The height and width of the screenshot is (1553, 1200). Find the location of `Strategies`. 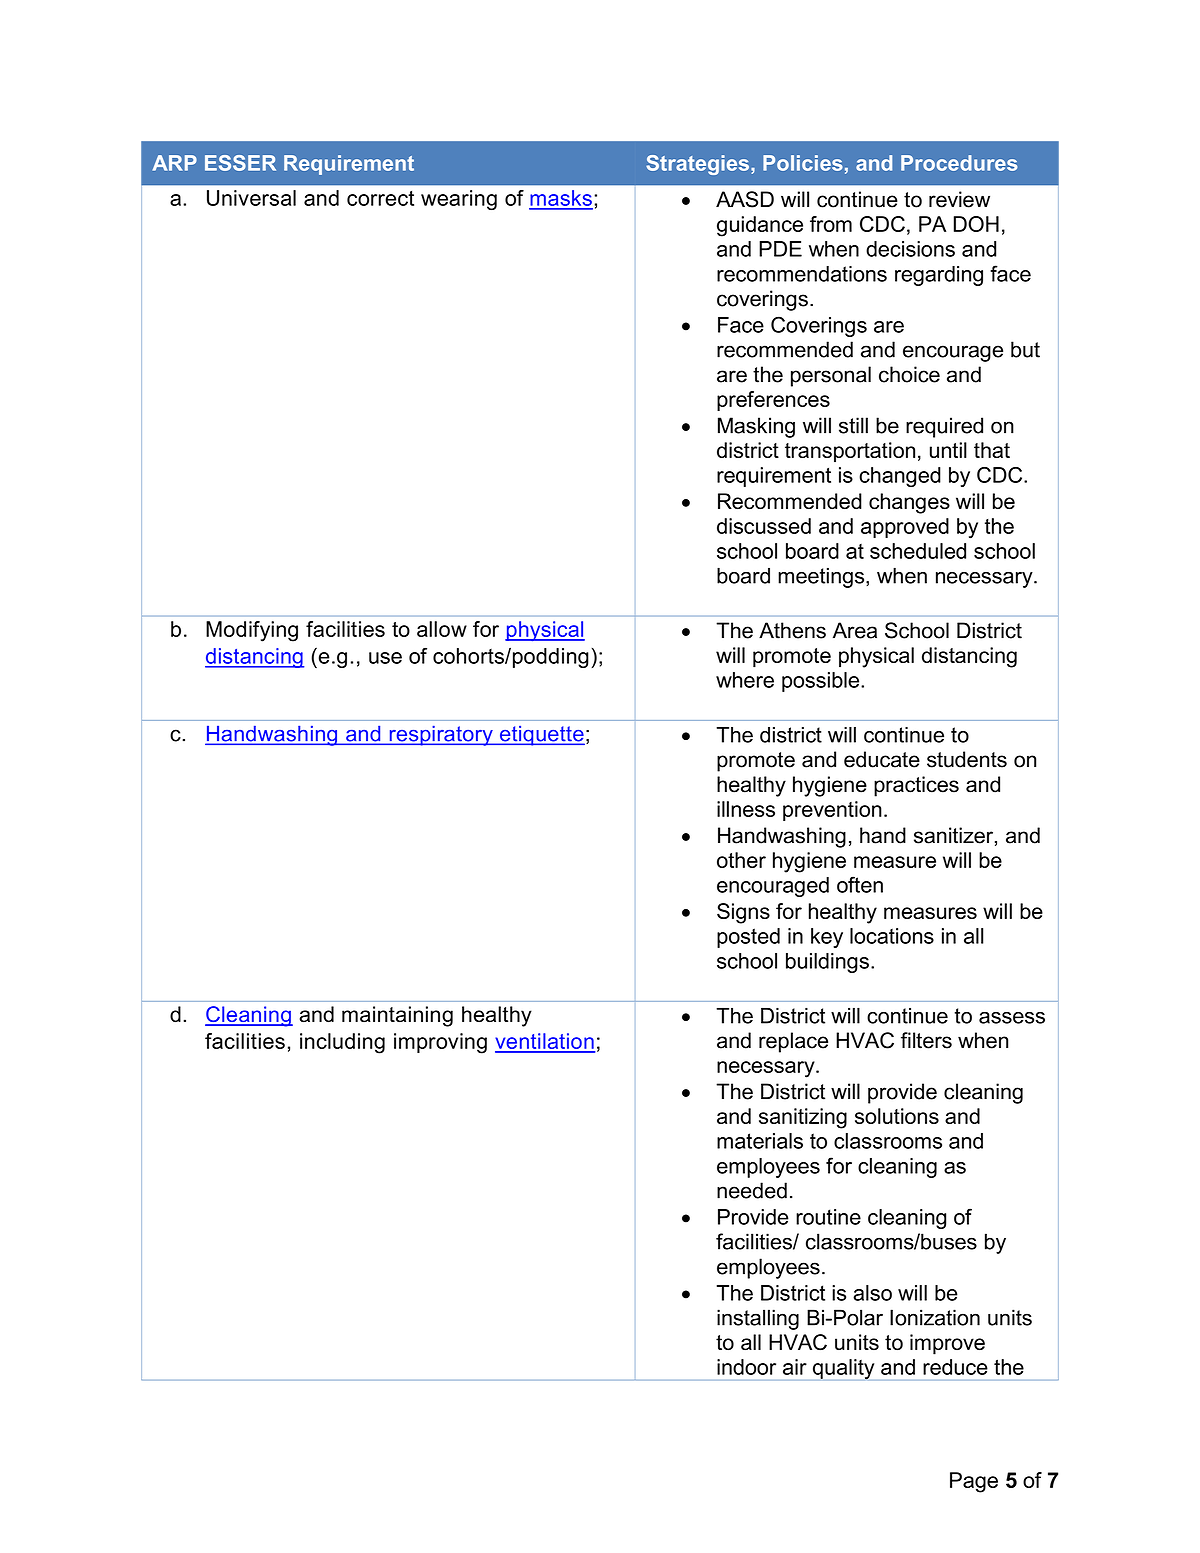

Strategies is located at coordinates (697, 165).
